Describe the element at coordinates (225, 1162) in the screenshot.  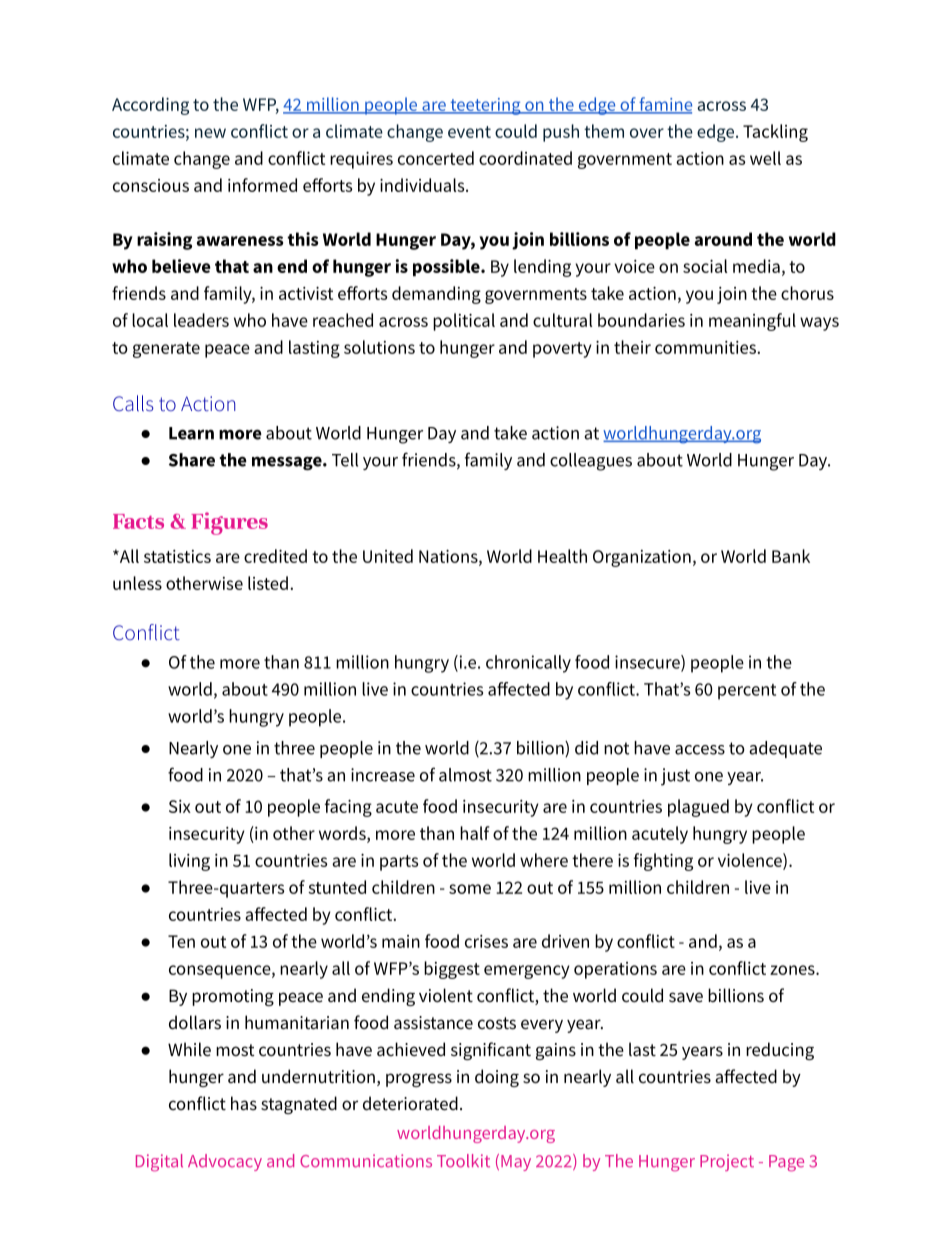
I see `Advocacy` at that location.
